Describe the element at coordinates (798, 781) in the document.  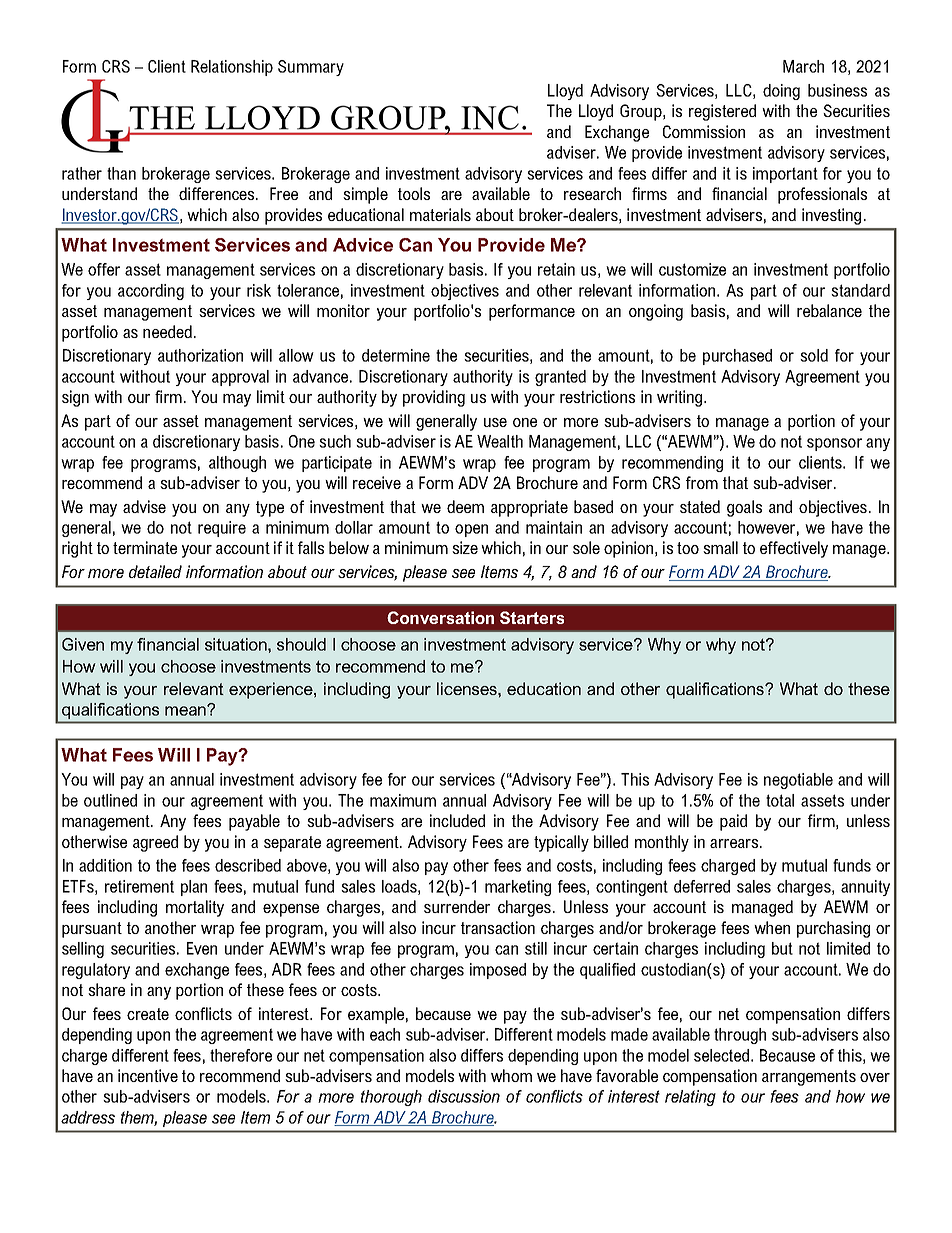
I see `negotiable` at that location.
